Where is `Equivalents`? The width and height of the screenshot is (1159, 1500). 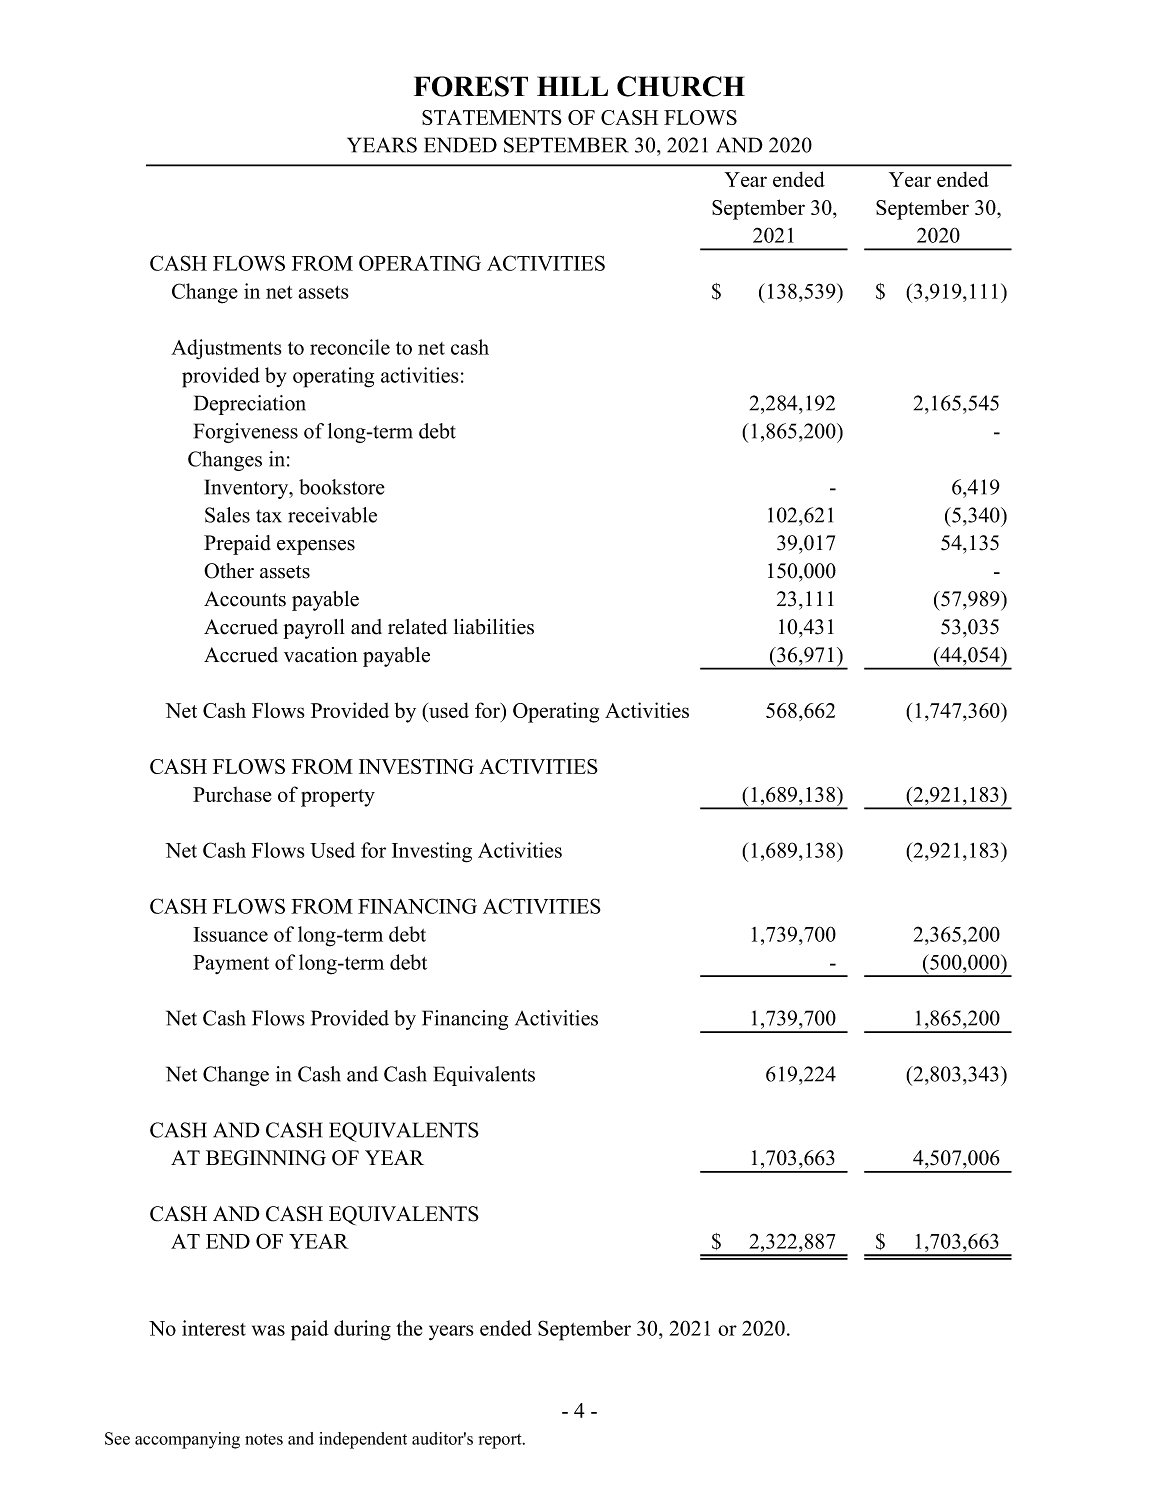
Equivalents is located at coordinates (484, 1076).
